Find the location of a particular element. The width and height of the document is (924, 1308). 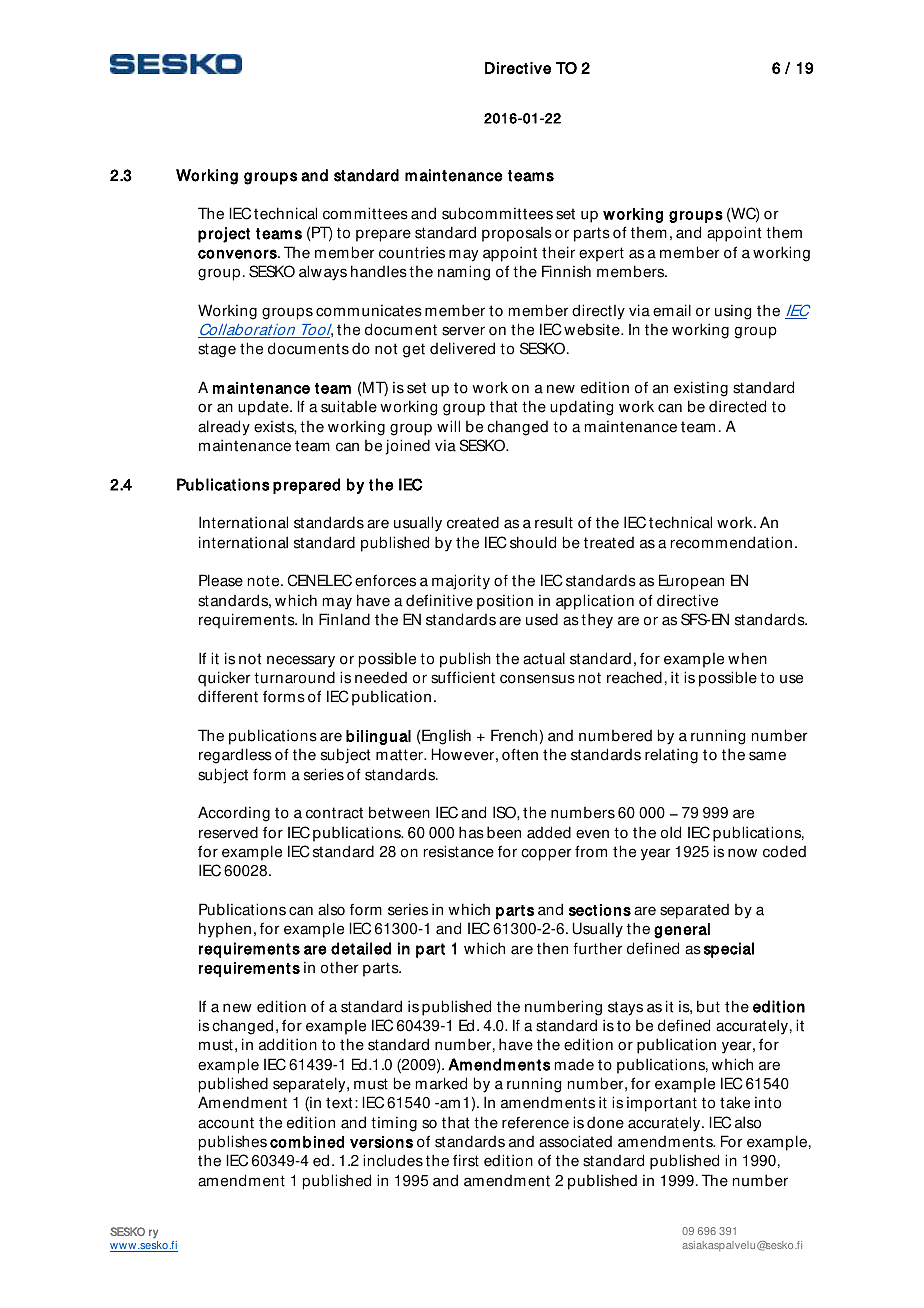

proposals is located at coordinates (517, 234).
